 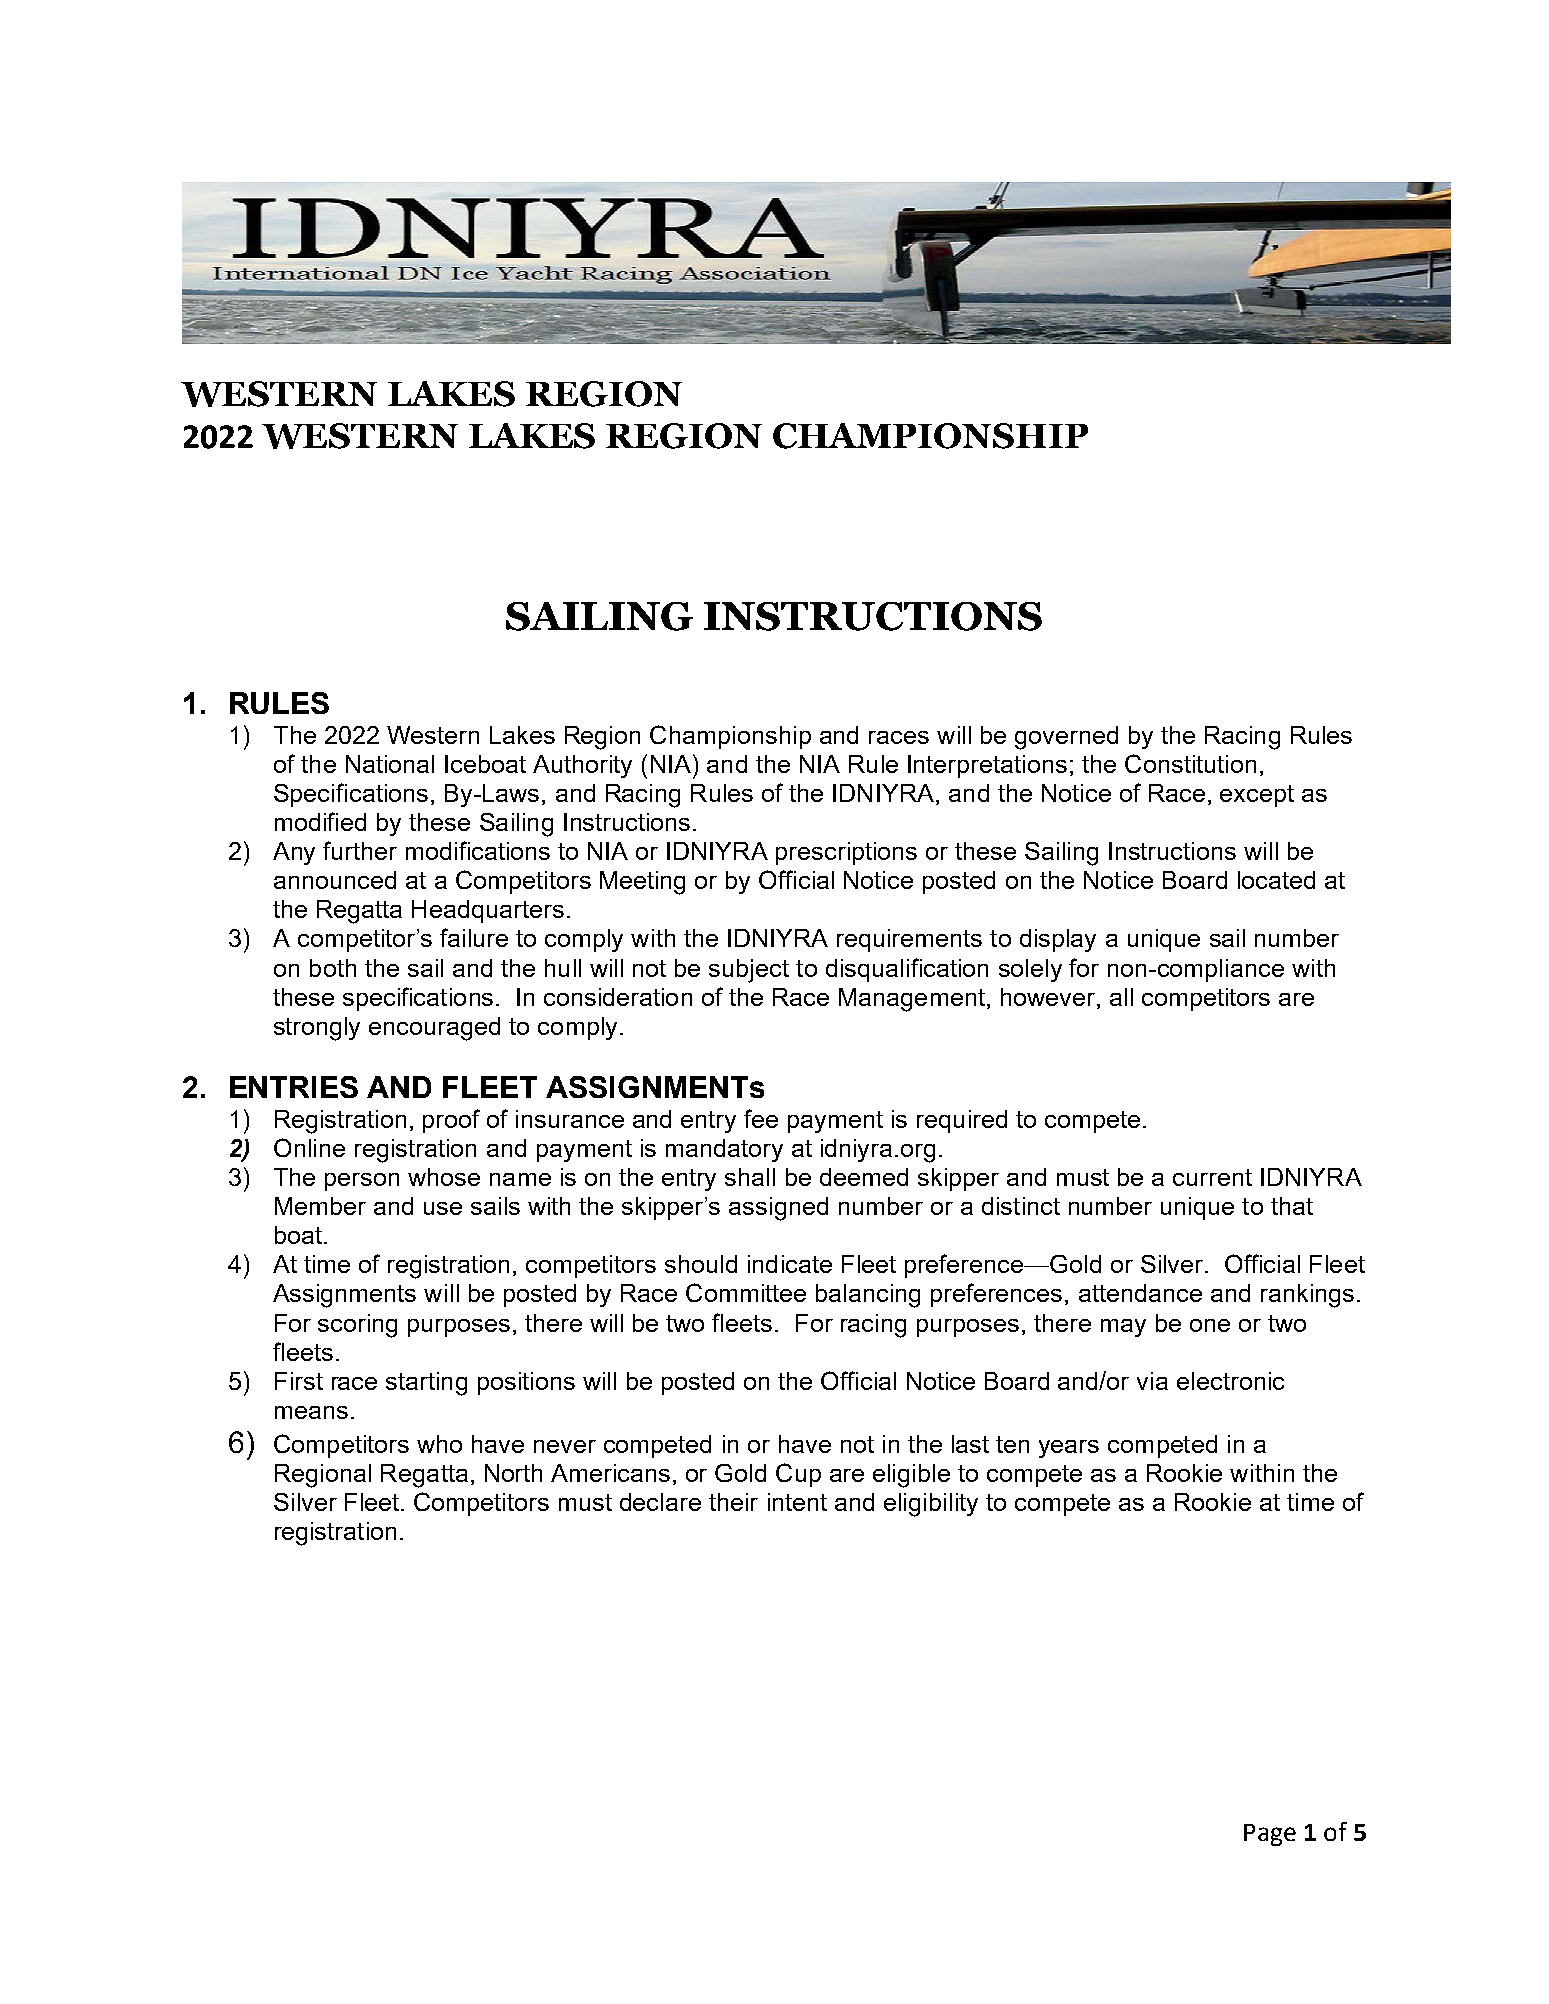 I want to click on attendance, so click(x=1140, y=1293).
